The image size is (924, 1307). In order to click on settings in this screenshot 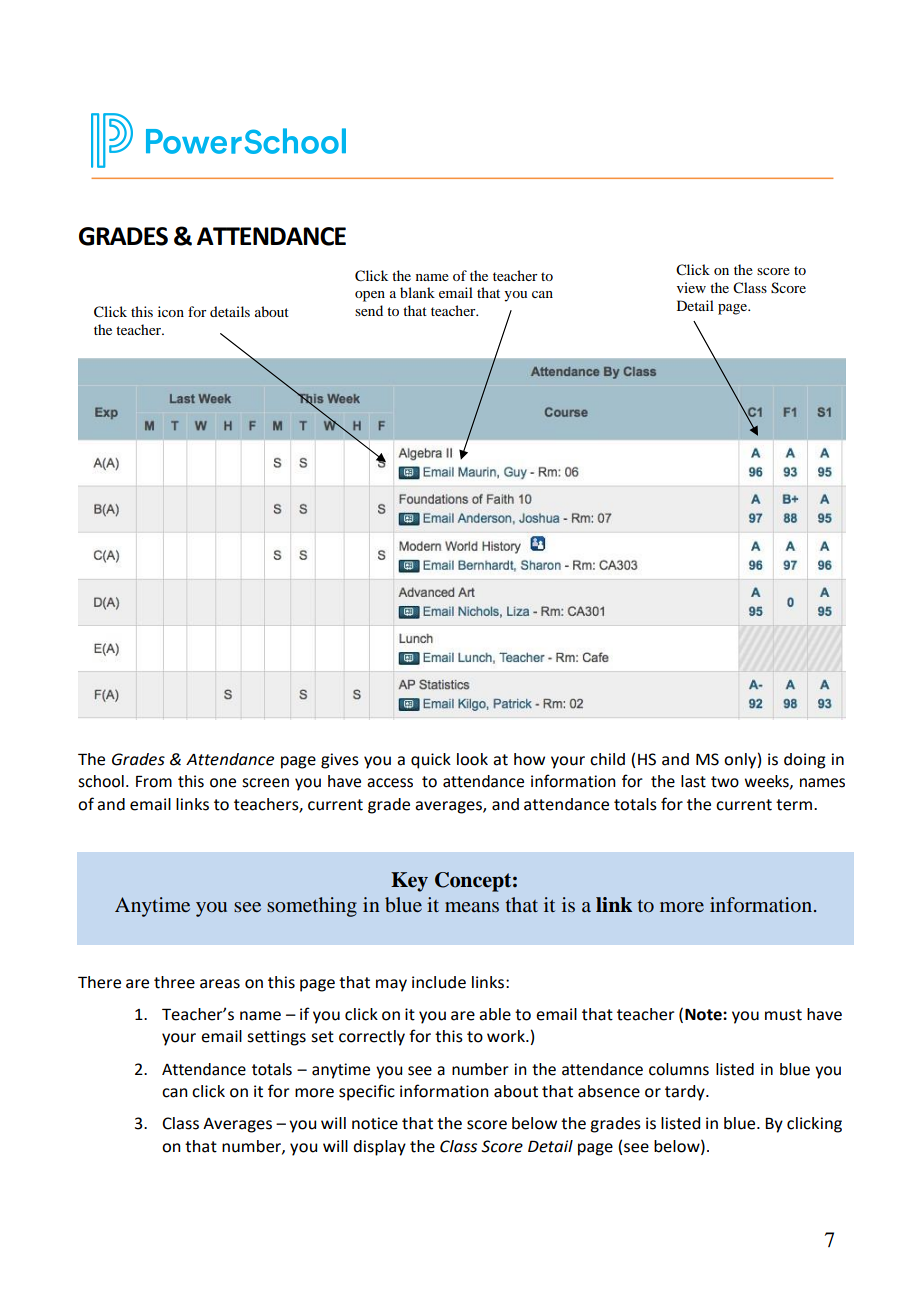, I will do `click(276, 1038)`.
